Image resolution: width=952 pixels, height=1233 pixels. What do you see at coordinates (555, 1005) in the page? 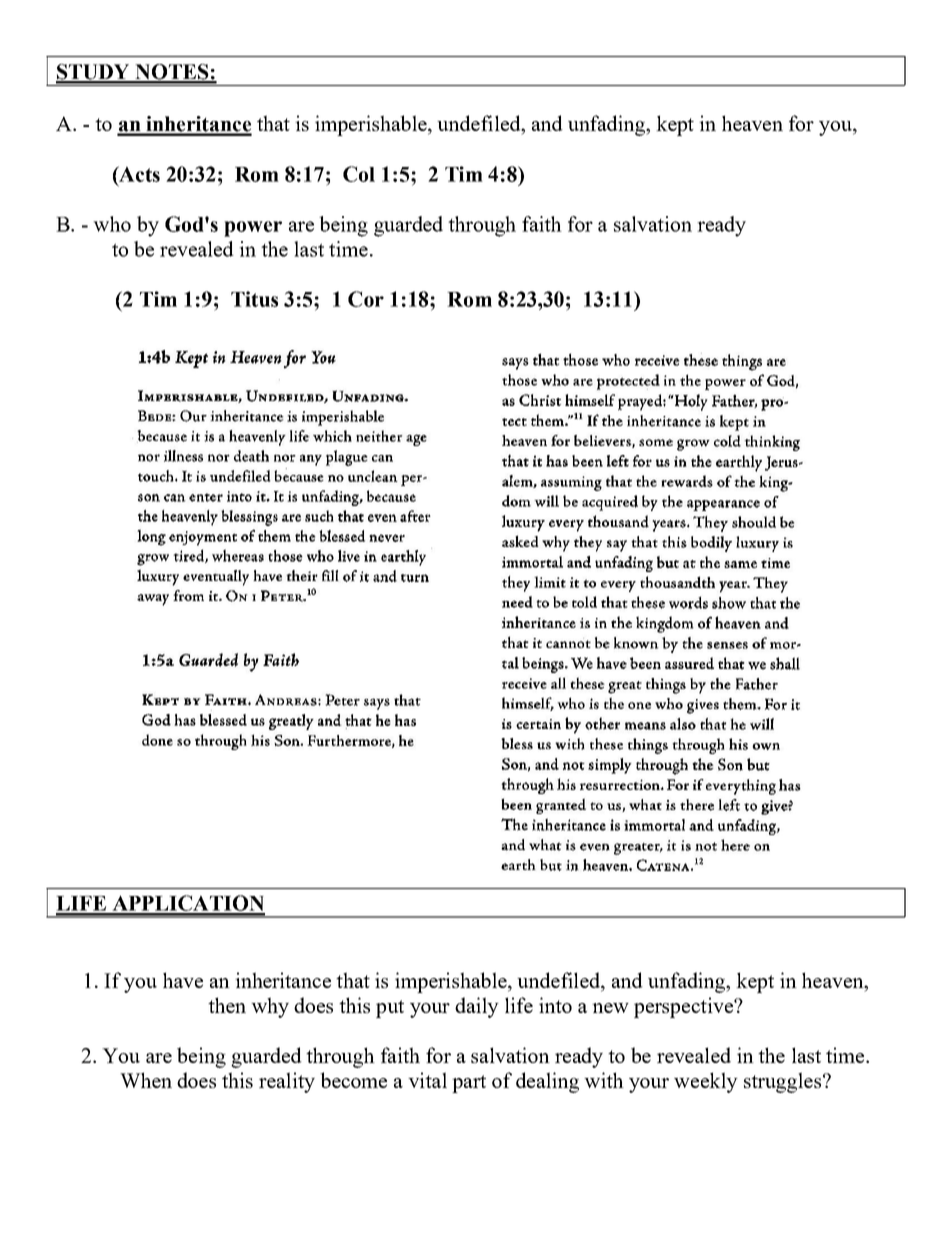
I see `into` at bounding box center [555, 1005].
